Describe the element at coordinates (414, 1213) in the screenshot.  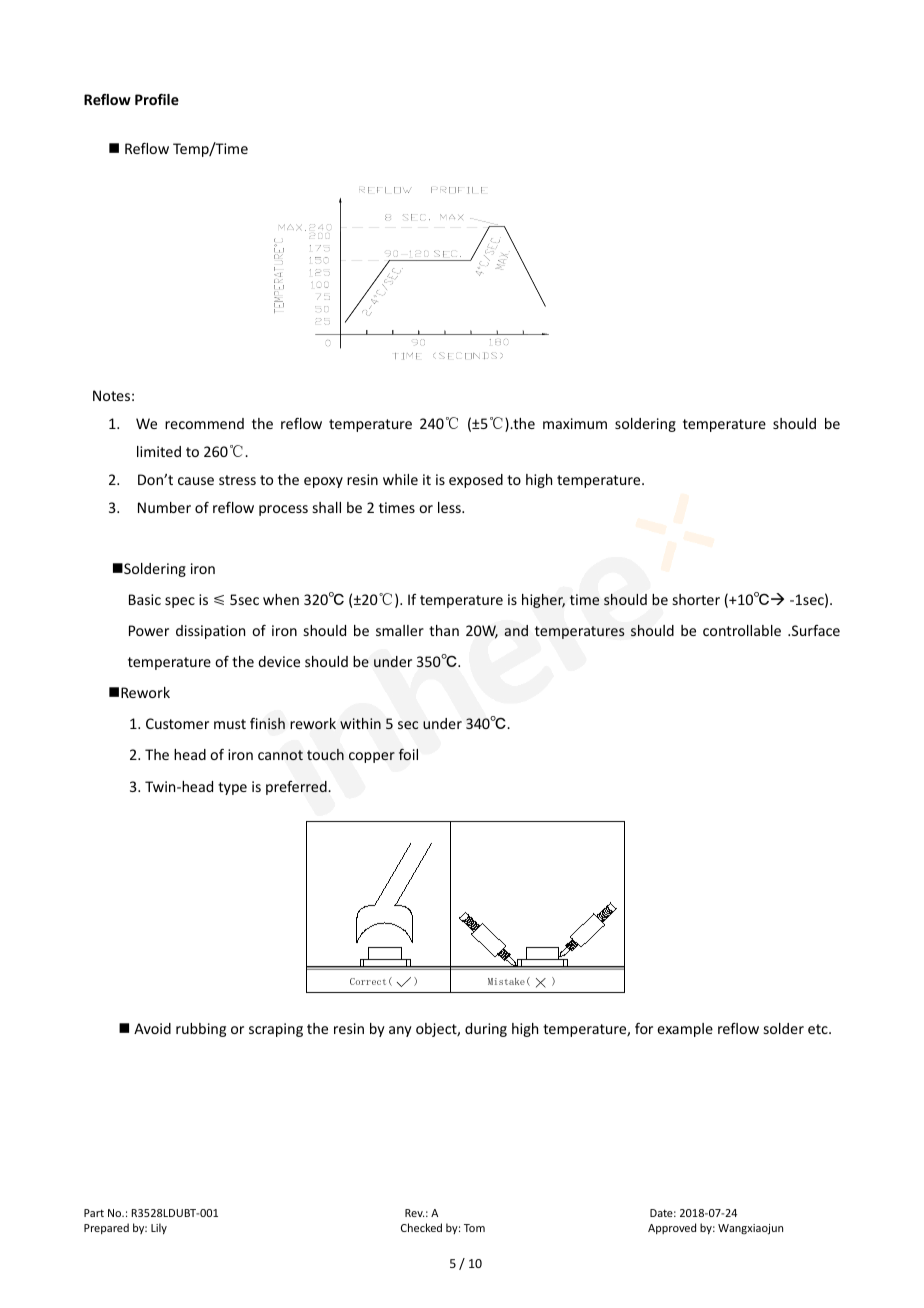
I see `Rev` at that location.
